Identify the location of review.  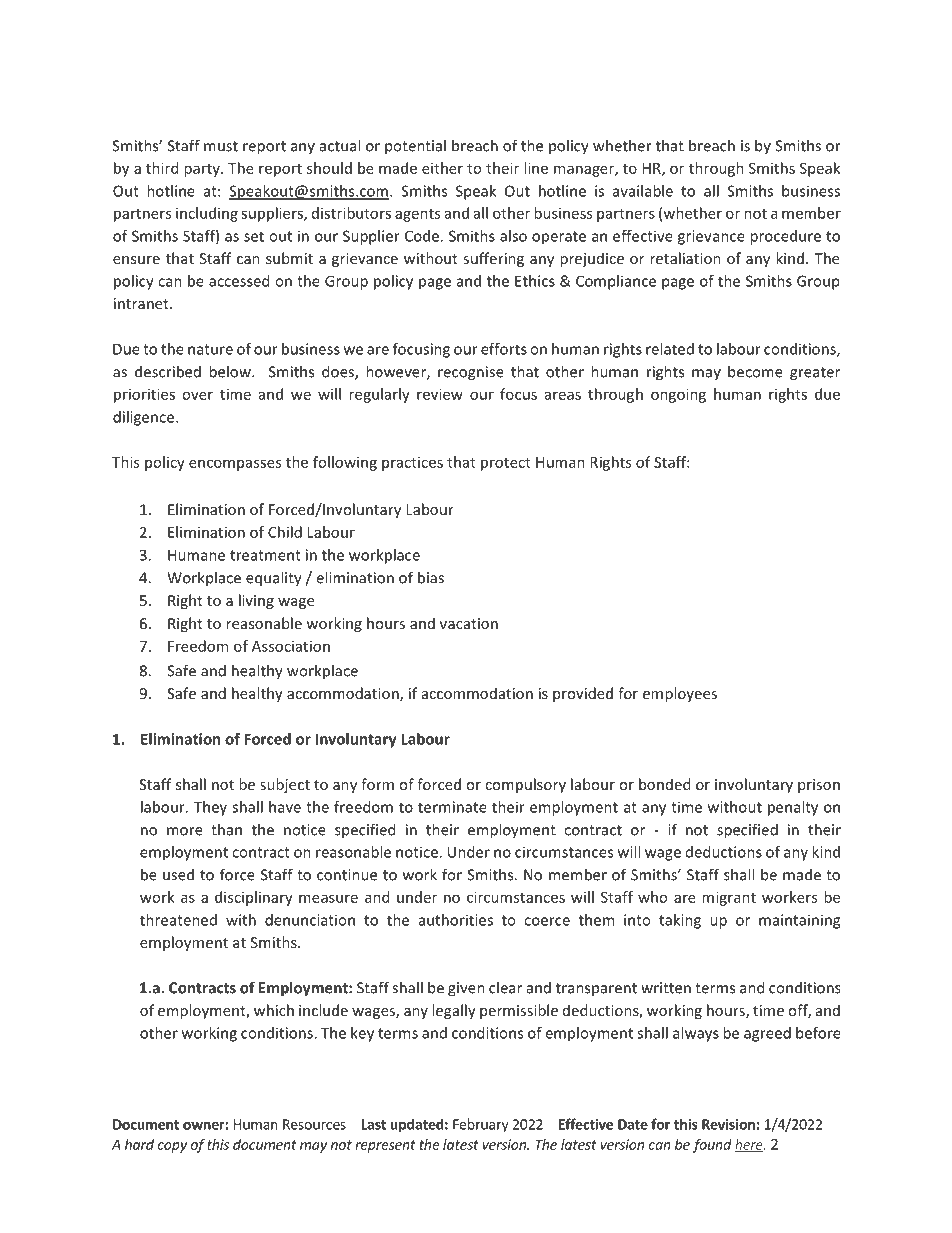
(440, 394).
